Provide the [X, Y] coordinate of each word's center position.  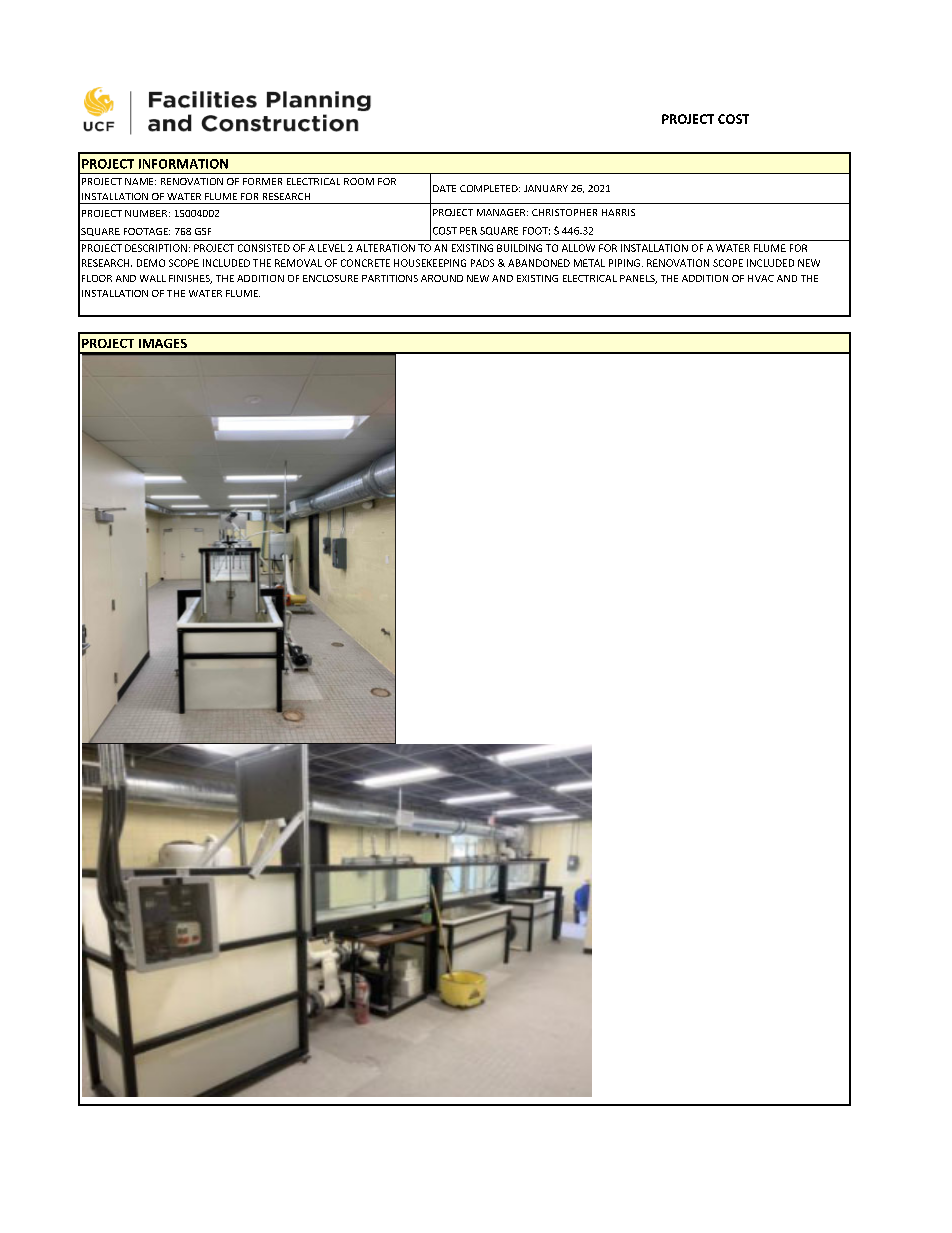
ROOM [359, 181]
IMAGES [163, 343]
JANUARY [546, 188]
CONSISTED [264, 248]
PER [468, 231]
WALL [153, 278]
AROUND [442, 278]
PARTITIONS [390, 278]
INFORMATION [183, 164]
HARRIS [618, 212]
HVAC [761, 278]
